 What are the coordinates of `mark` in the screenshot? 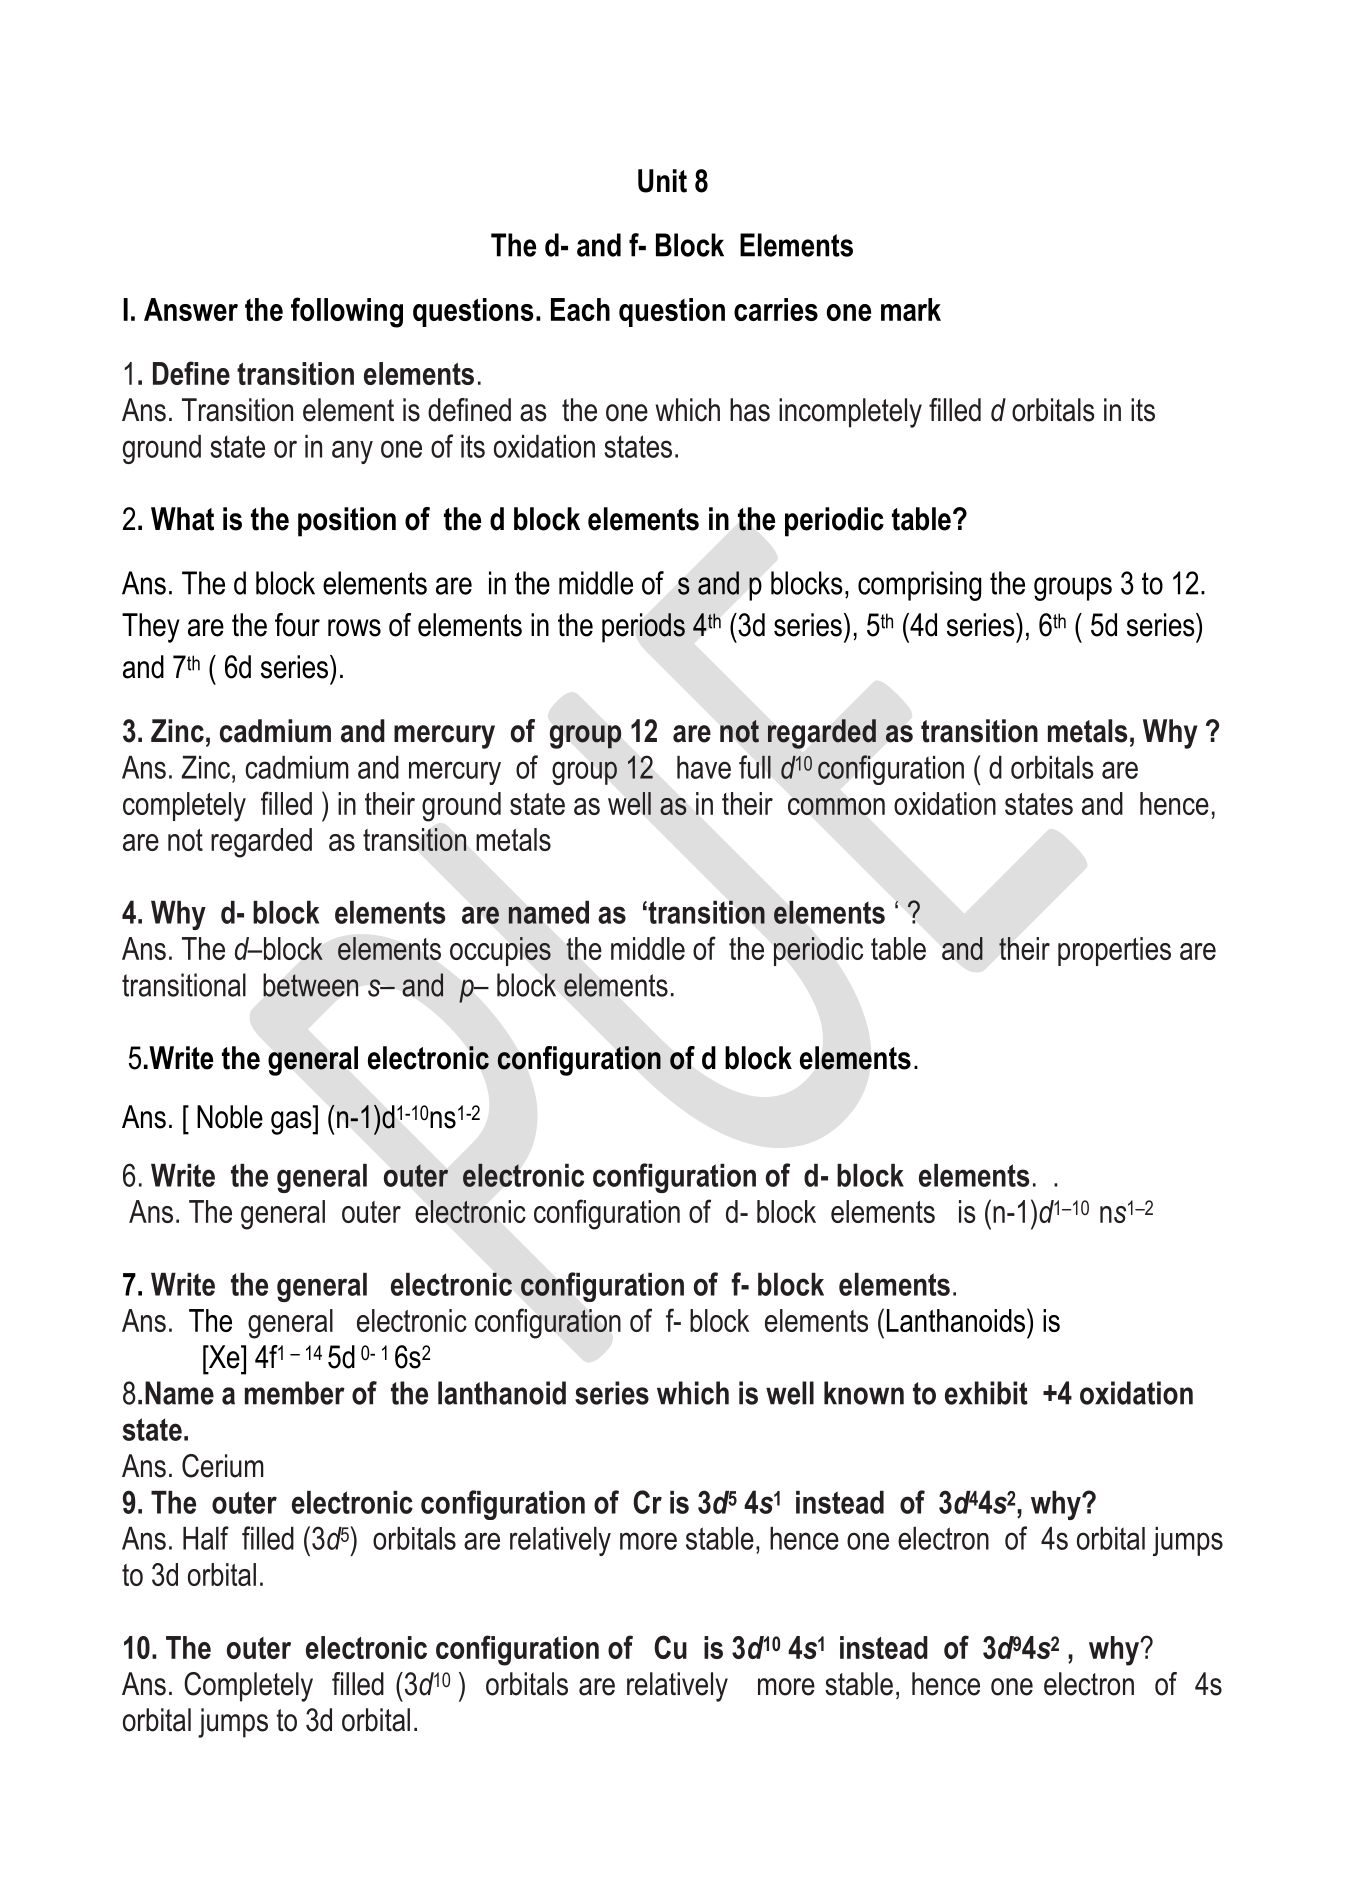 It's located at (911, 309).
